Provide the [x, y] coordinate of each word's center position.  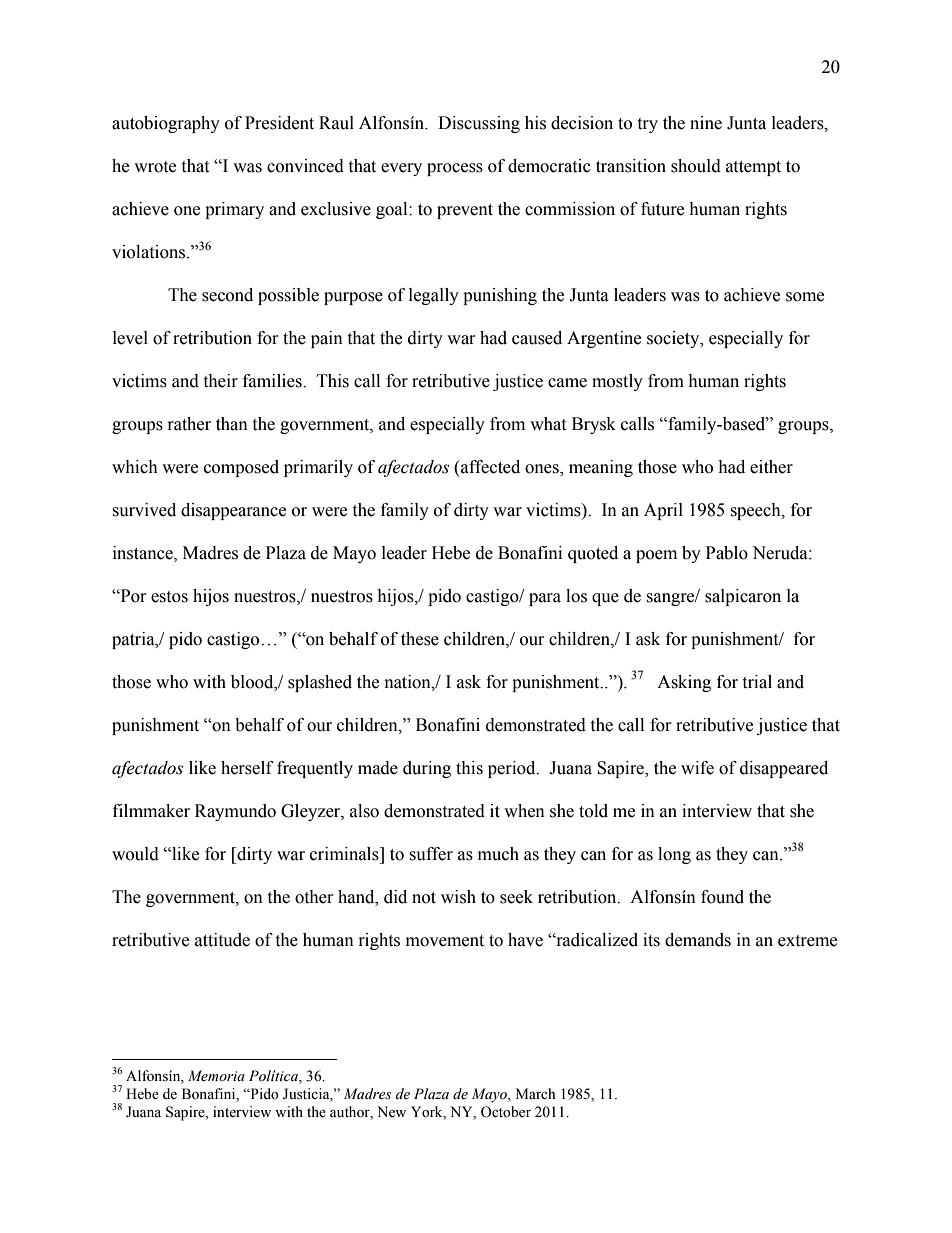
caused [537, 338]
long [674, 855]
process [455, 169]
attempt [753, 168]
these [420, 639]
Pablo [727, 553]
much [498, 854]
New [391, 1112]
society [674, 339]
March [535, 1093]
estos [169, 597]
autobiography [166, 124]
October [506, 1112]
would [135, 854]
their [220, 381]
